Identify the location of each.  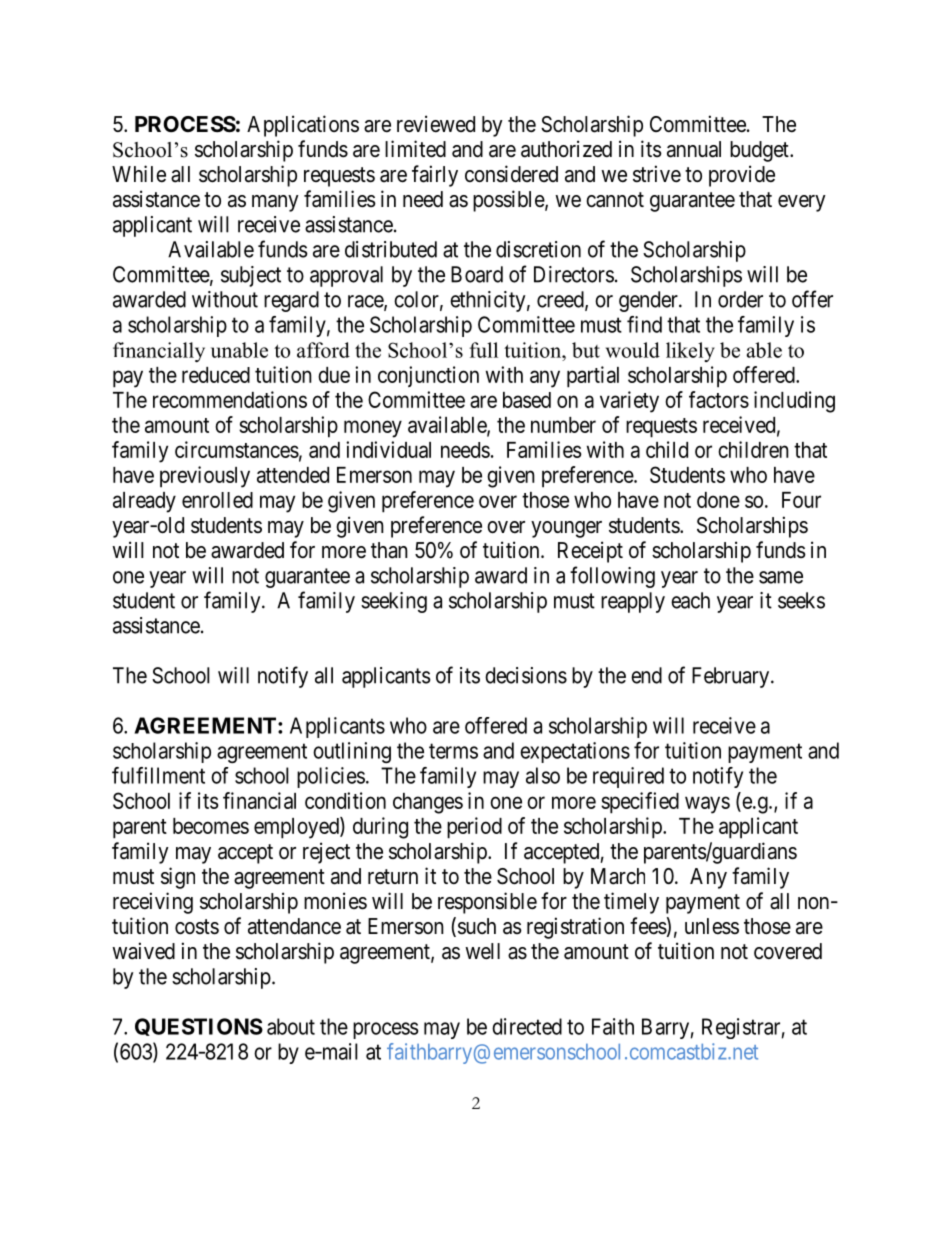
(690, 600).
